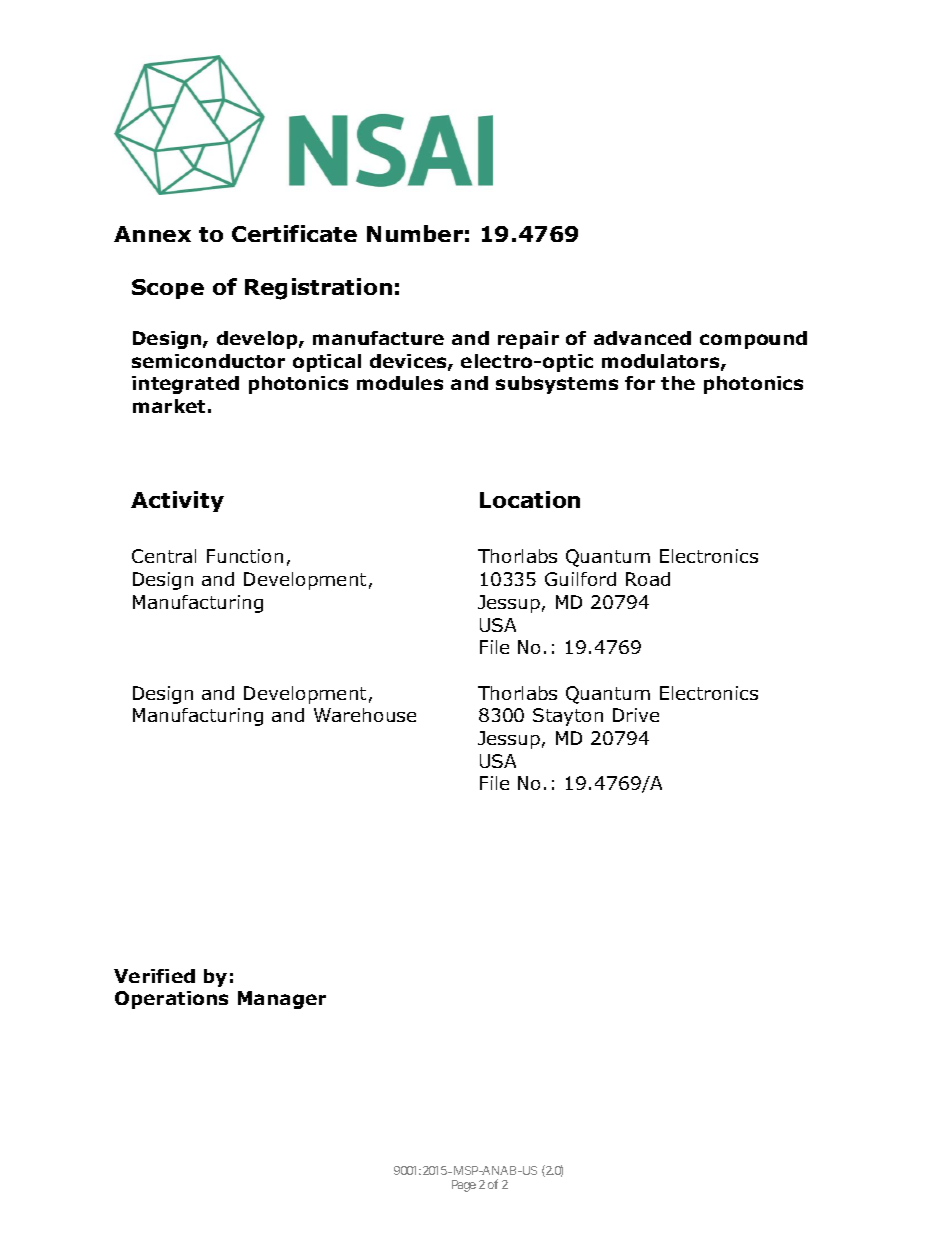 The height and width of the screenshot is (1233, 952). I want to click on Road, so click(648, 579).
